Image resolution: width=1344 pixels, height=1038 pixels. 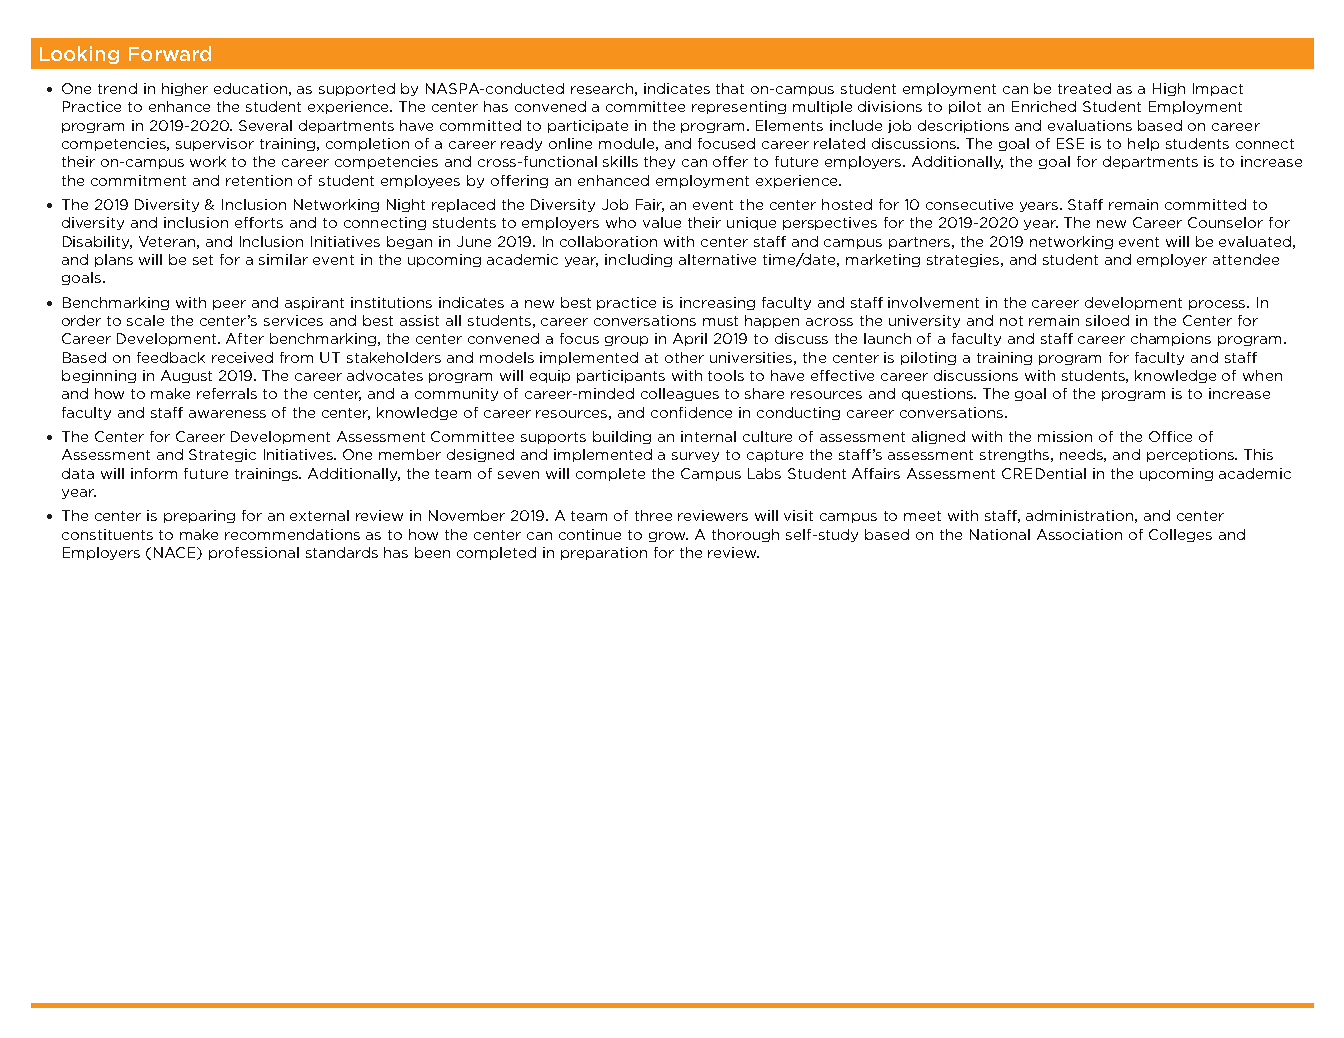 I want to click on August, so click(x=186, y=376).
